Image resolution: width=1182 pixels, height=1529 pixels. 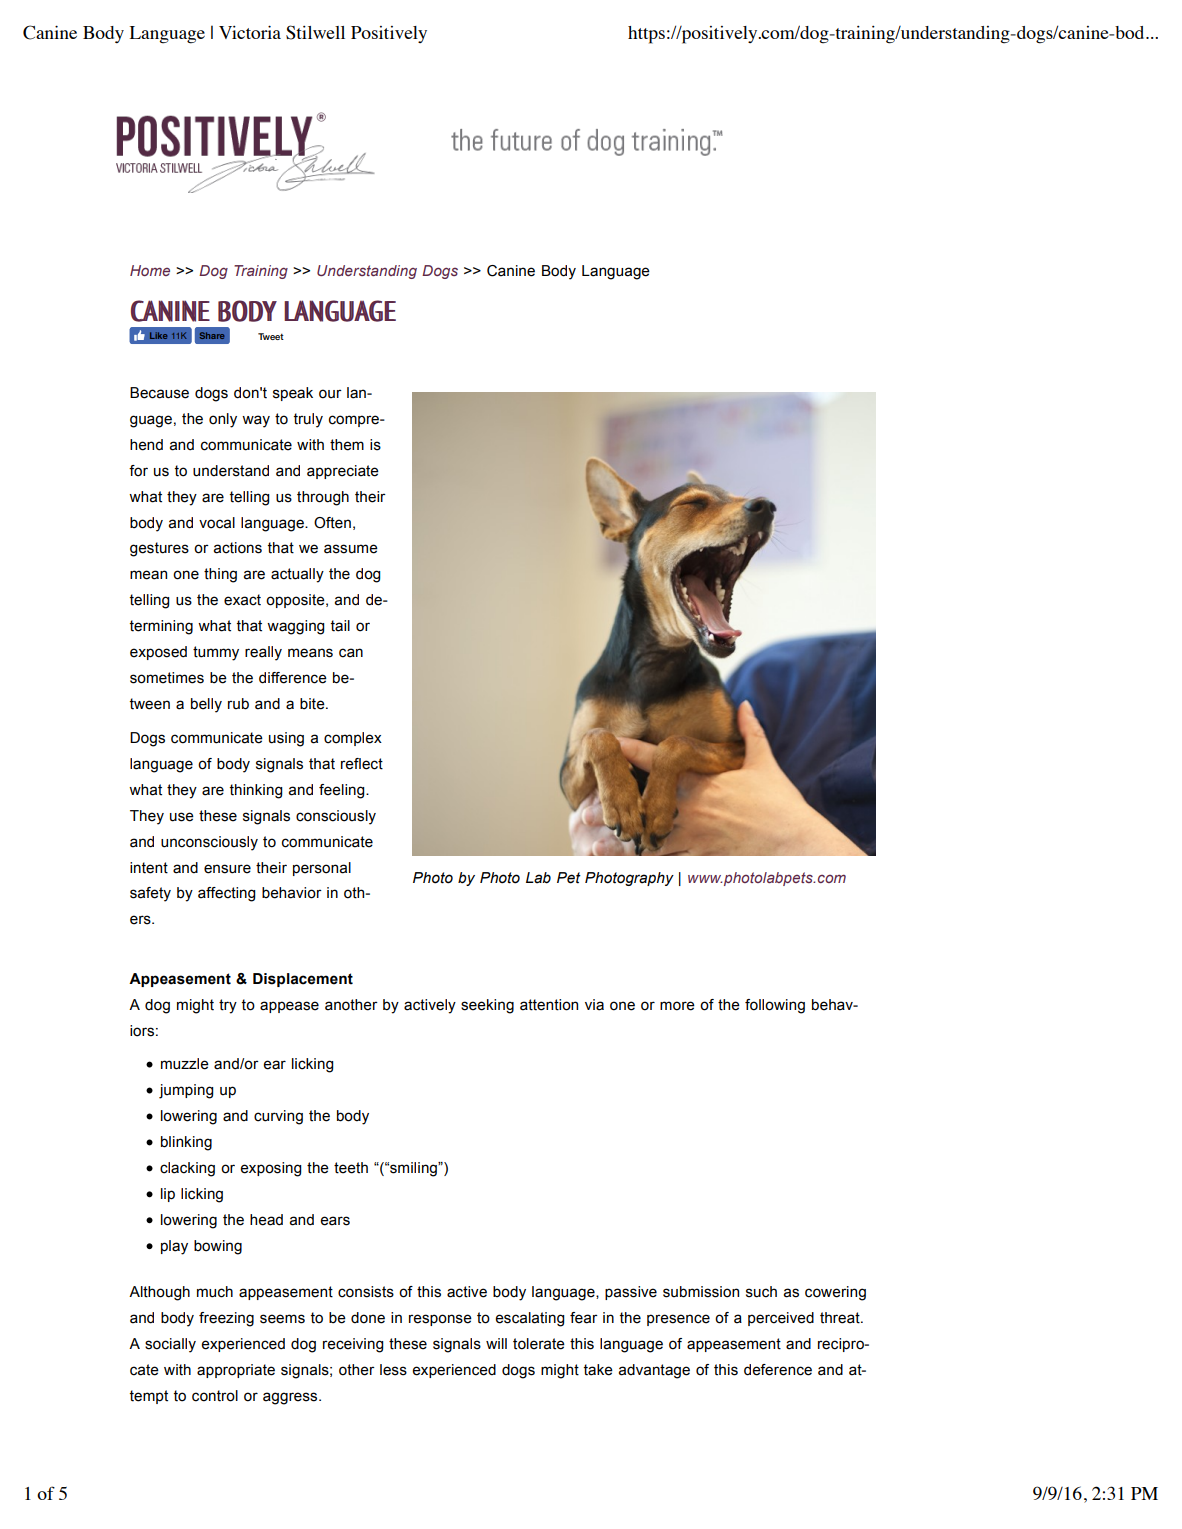 I want to click on our, so click(x=330, y=394).
